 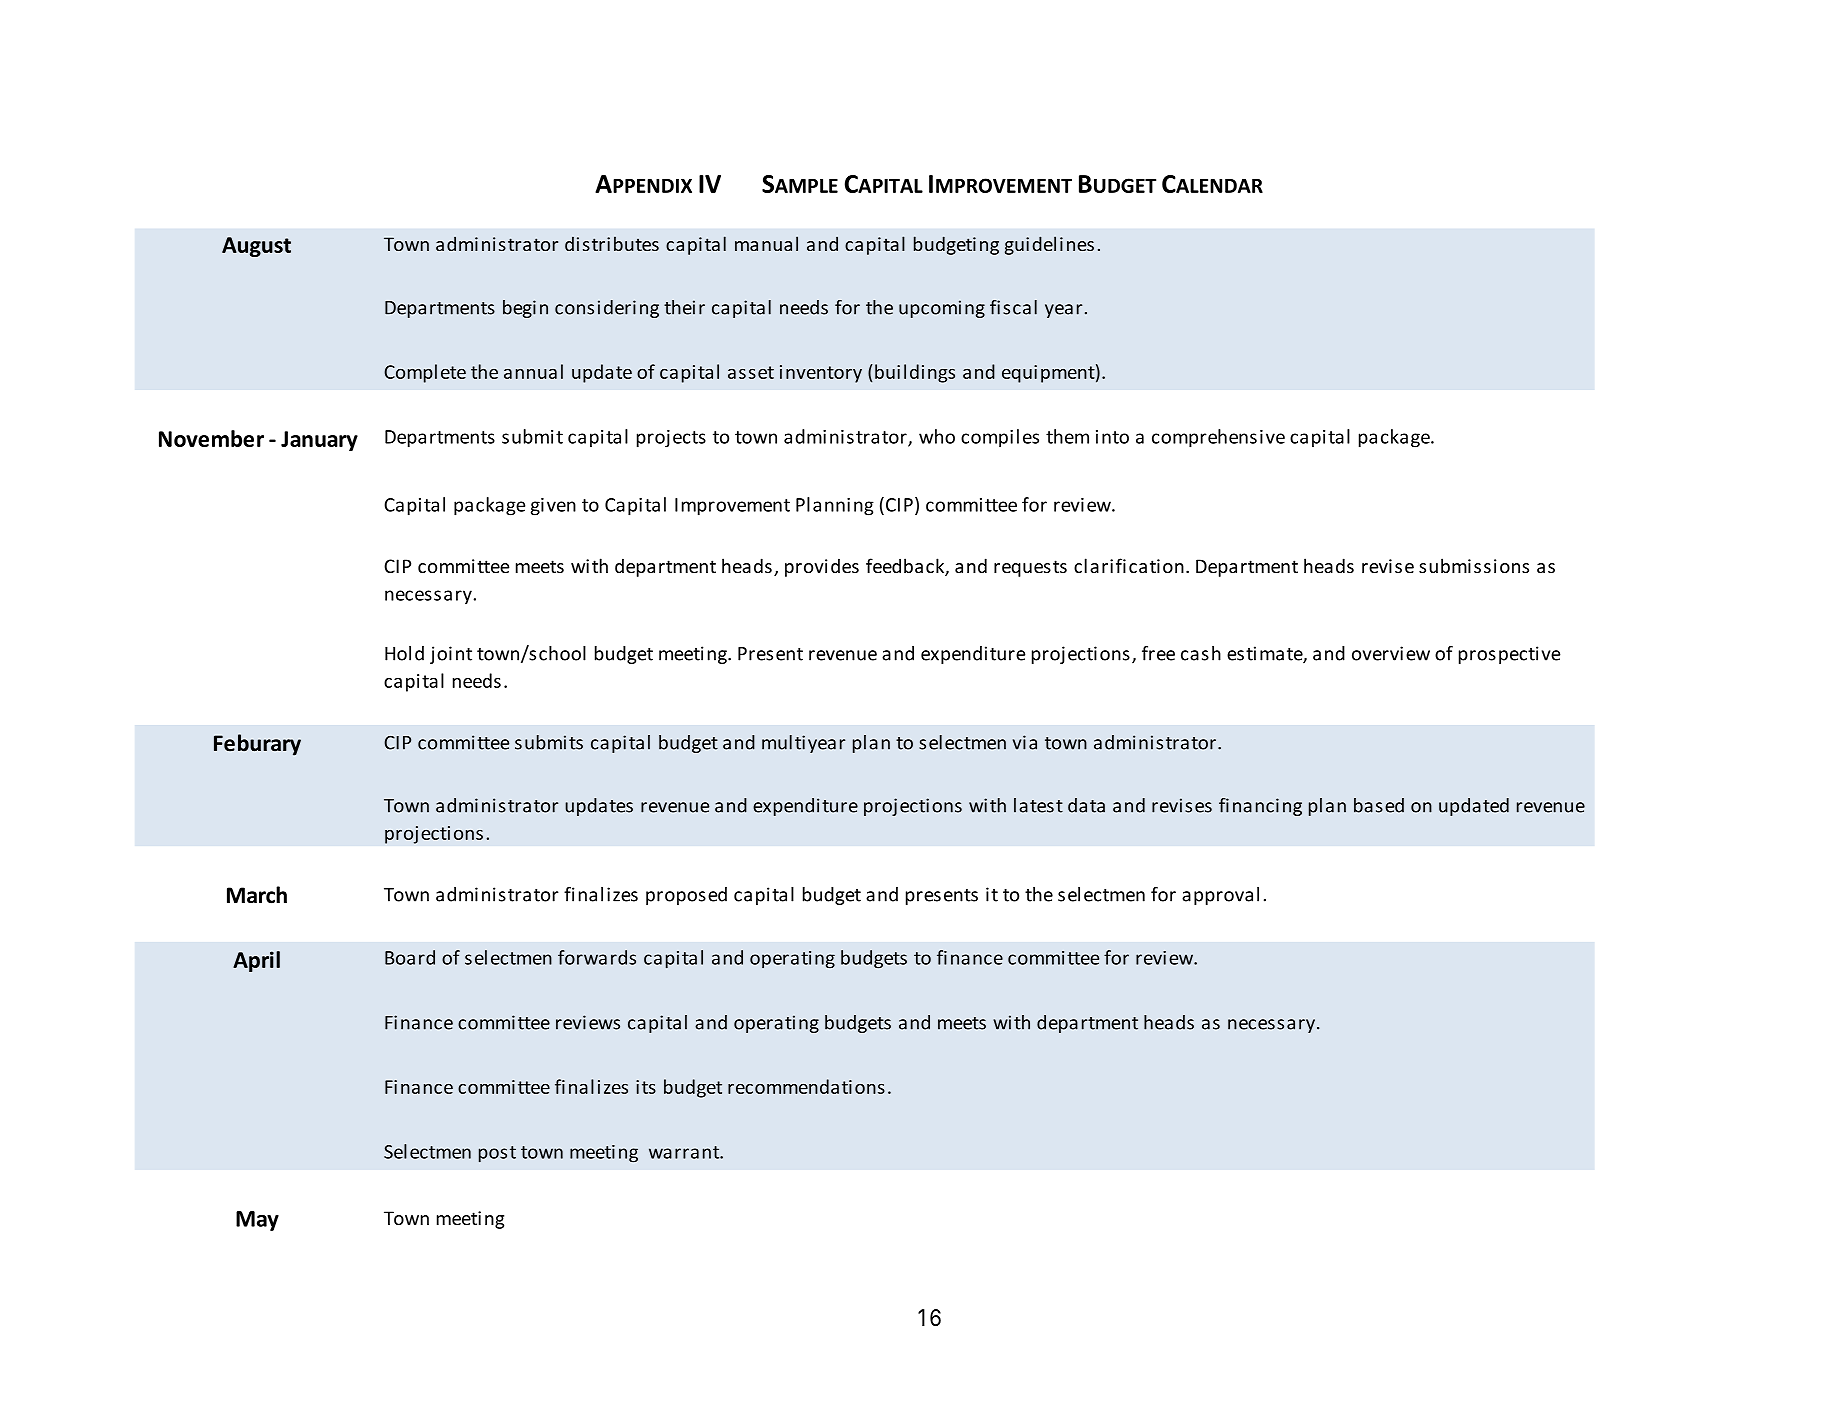 I want to click on Hold, so click(x=404, y=653).
